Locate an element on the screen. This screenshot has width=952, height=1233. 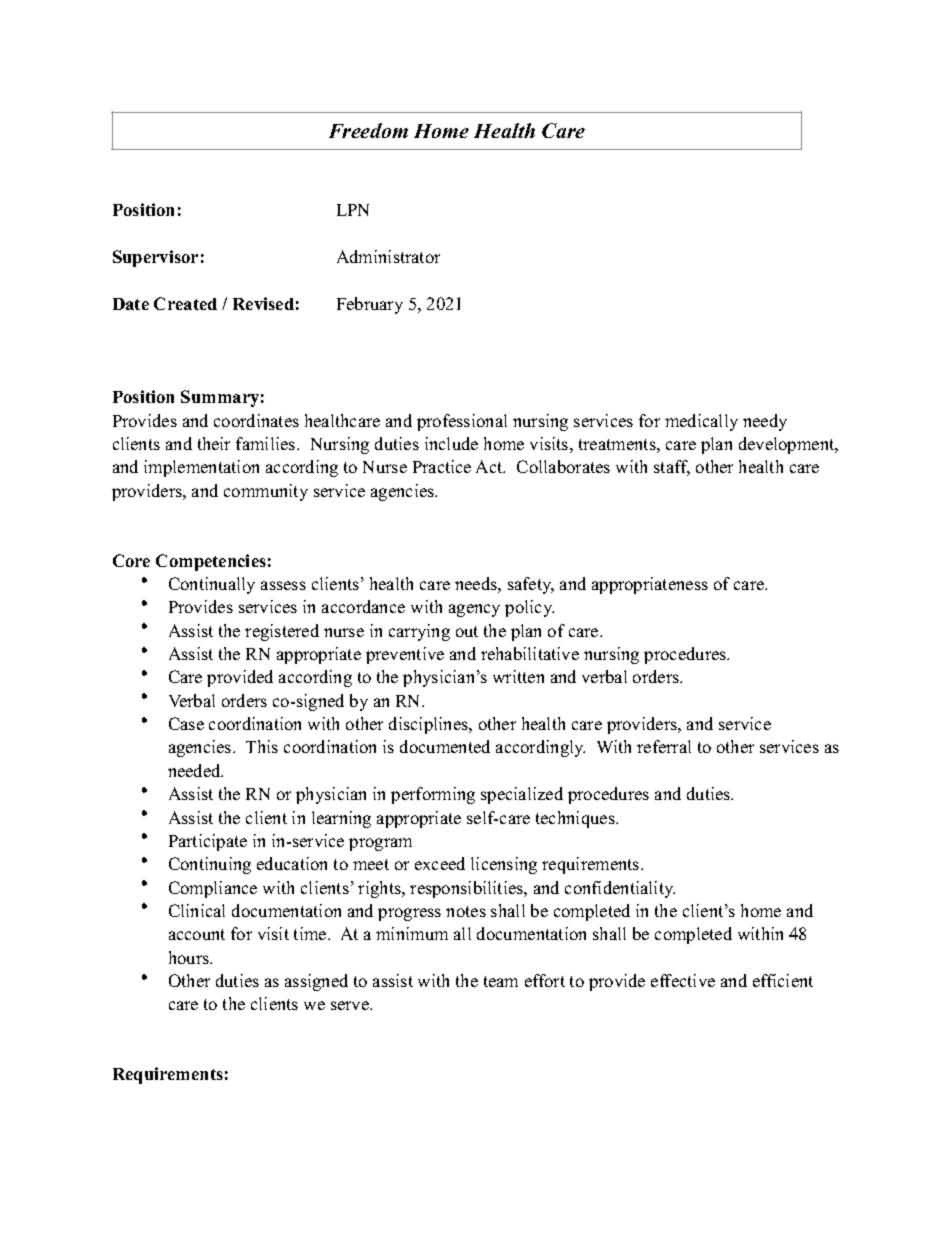
staff is located at coordinates (672, 468).
